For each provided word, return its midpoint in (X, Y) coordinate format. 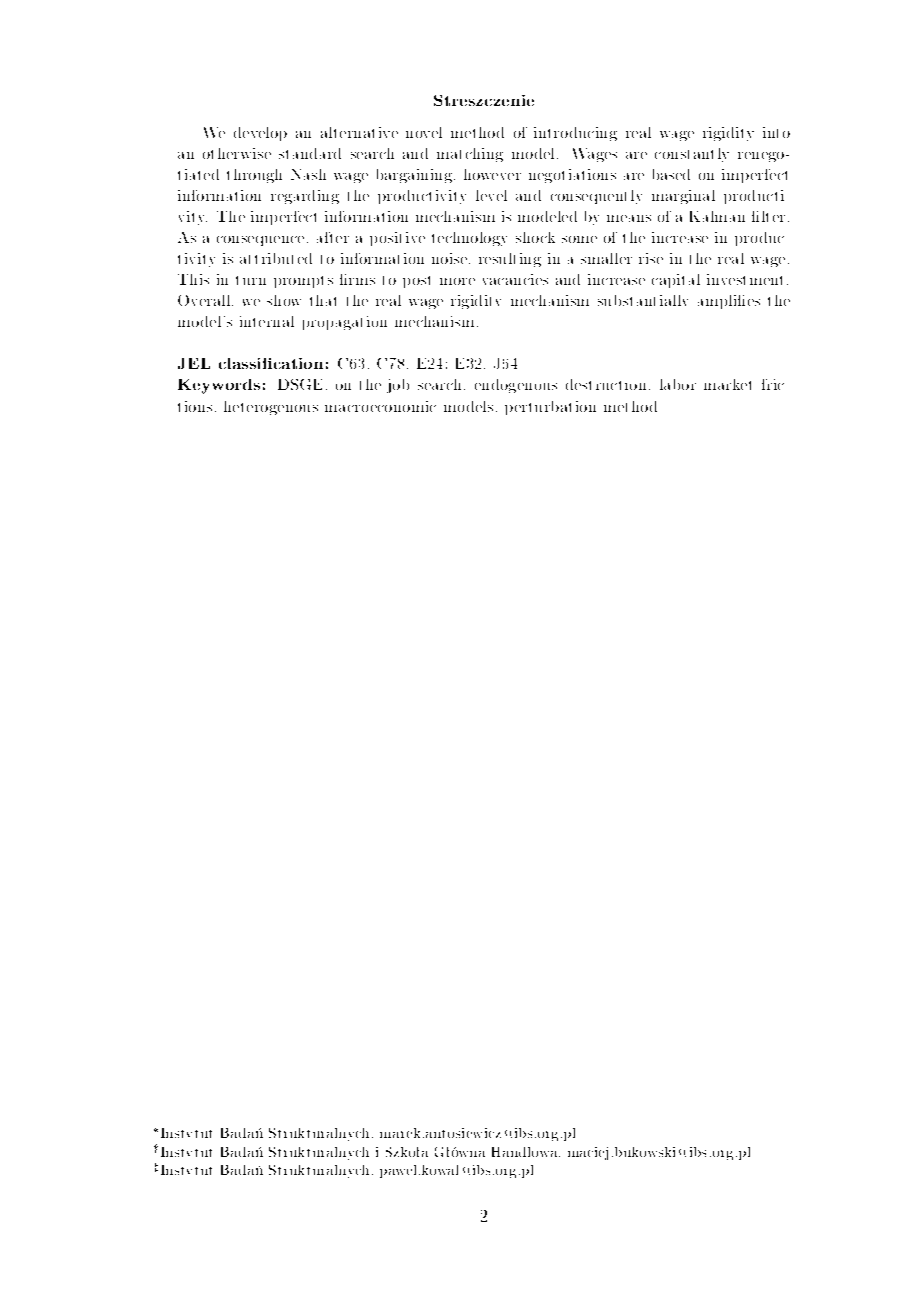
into (776, 132)
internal (267, 321)
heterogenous (271, 408)
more (457, 281)
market (727, 384)
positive (397, 239)
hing (486, 155)
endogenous (516, 386)
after (333, 237)
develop (260, 134)
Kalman (717, 216)
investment (744, 279)
